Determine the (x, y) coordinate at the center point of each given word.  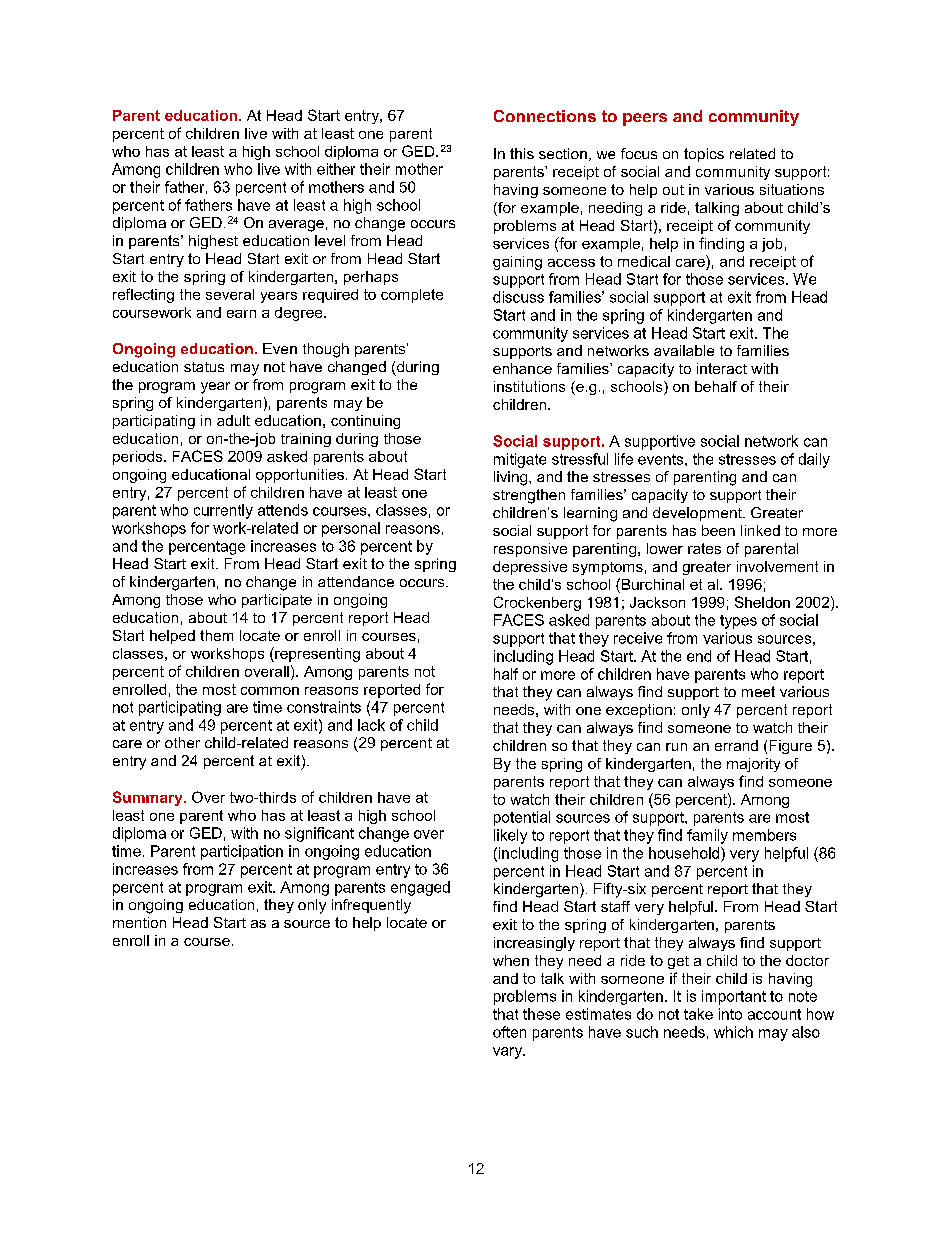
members (764, 835)
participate (277, 601)
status (204, 367)
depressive (530, 568)
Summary (149, 798)
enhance (522, 368)
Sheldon (762, 602)
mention (139, 922)
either (336, 169)
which (733, 1032)
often (509, 1032)
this (522, 153)
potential (522, 818)
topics (704, 155)
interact (722, 368)
